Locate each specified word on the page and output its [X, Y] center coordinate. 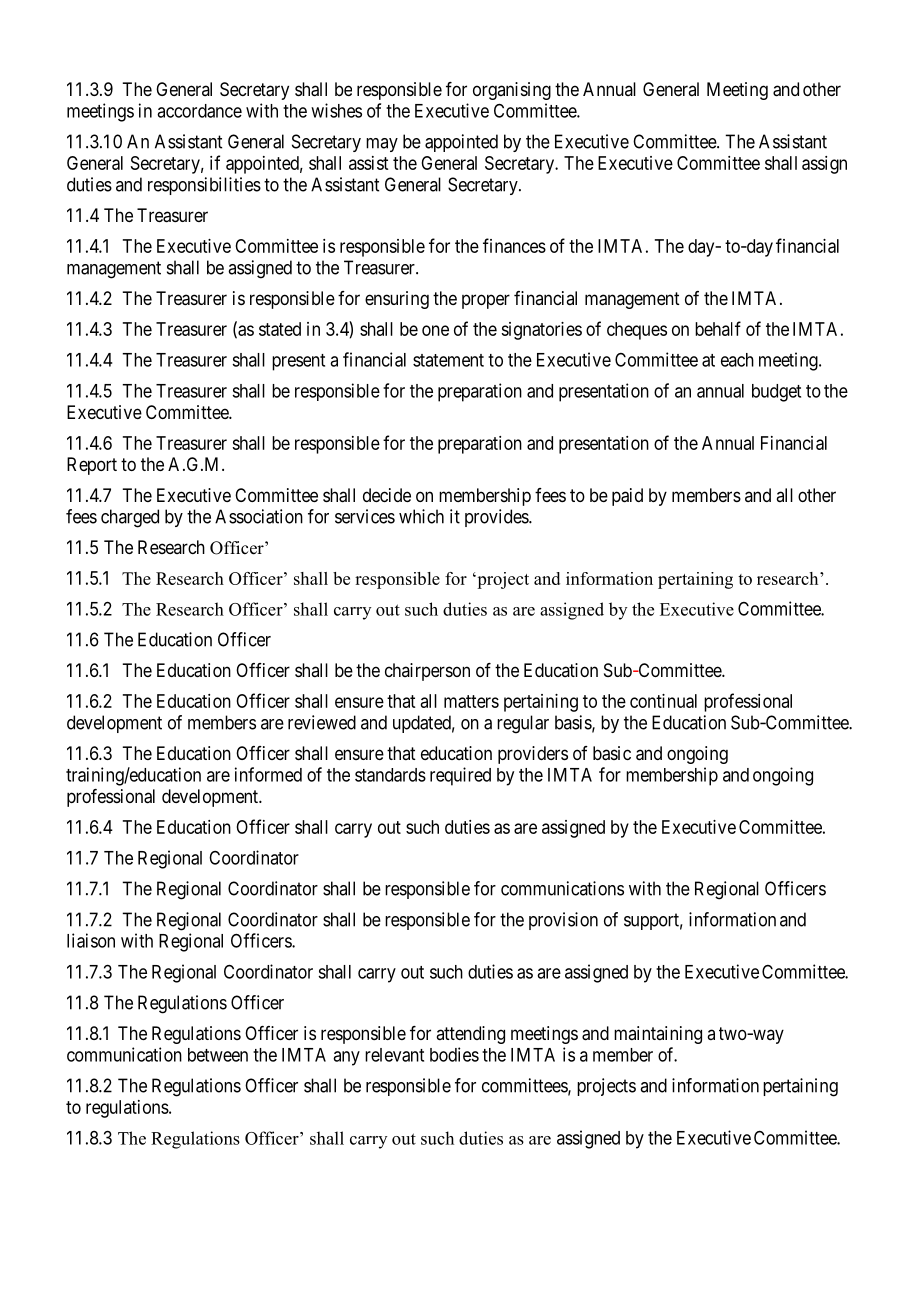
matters [471, 701]
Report [92, 466]
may [382, 145]
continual [663, 701]
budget [776, 393]
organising [512, 91]
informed [268, 774]
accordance [199, 111]
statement [448, 360]
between [218, 1055]
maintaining [658, 1035]
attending [470, 1035]
